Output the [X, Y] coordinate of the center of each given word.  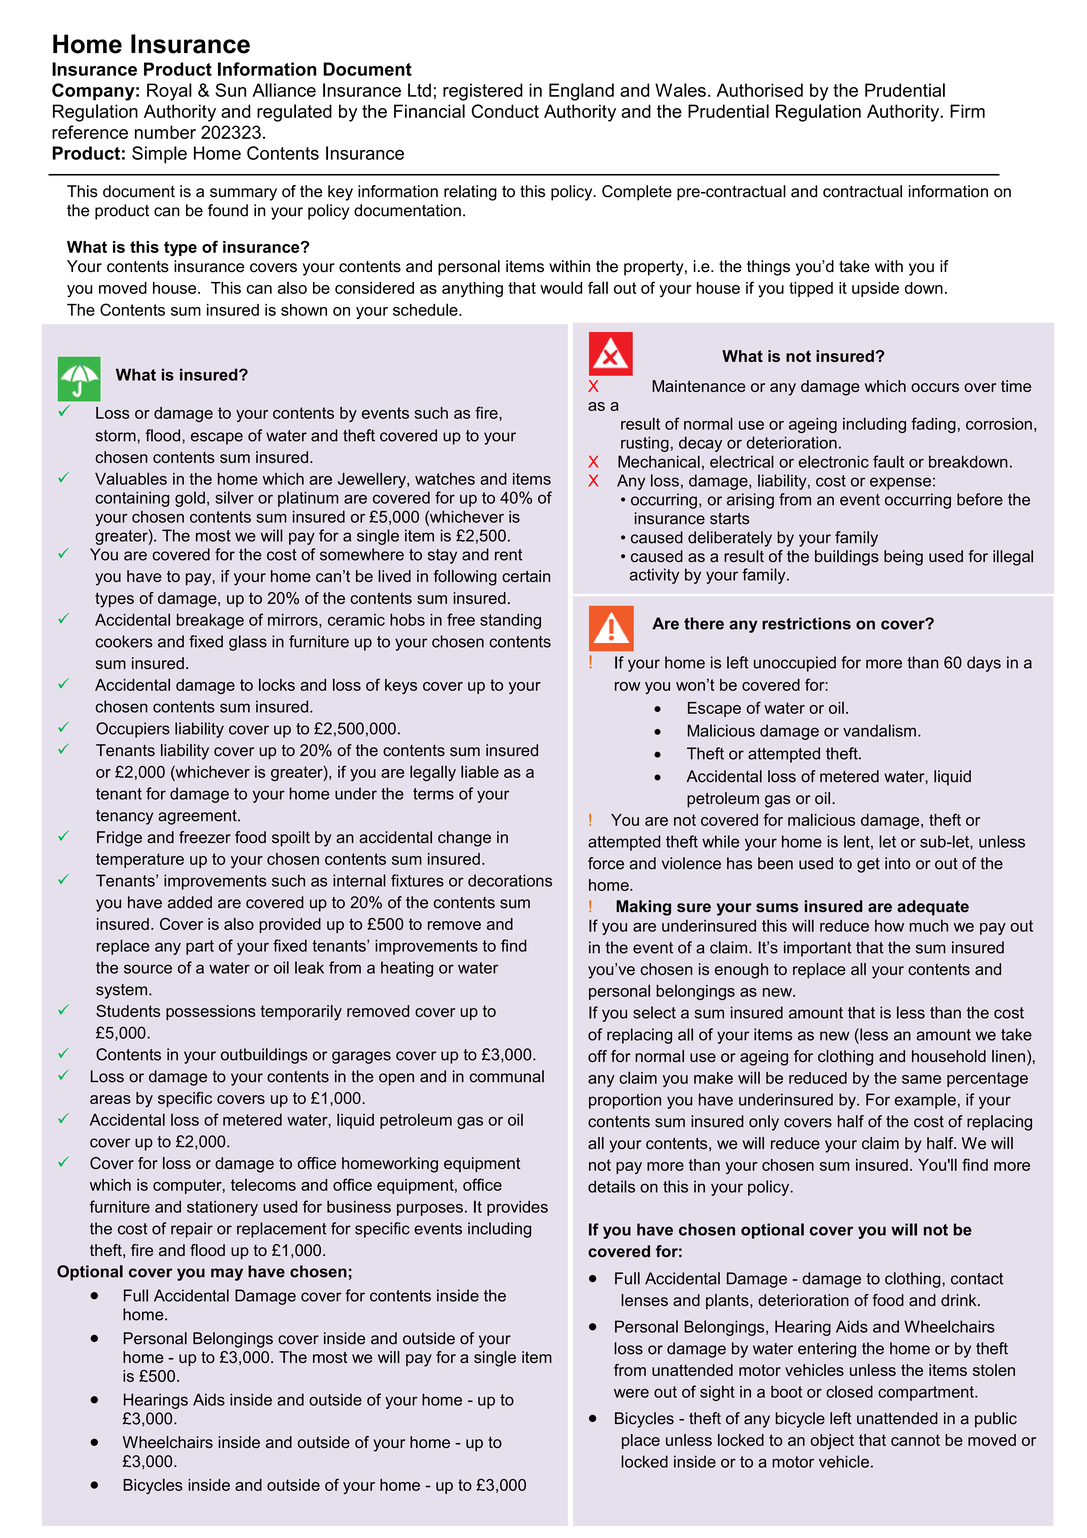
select [654, 1012]
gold [190, 499]
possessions [211, 1012]
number [165, 132]
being [903, 558]
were [631, 1393]
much [928, 926]
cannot [915, 1440]
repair [192, 1230]
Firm [967, 111]
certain [526, 576]
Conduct [505, 111]
